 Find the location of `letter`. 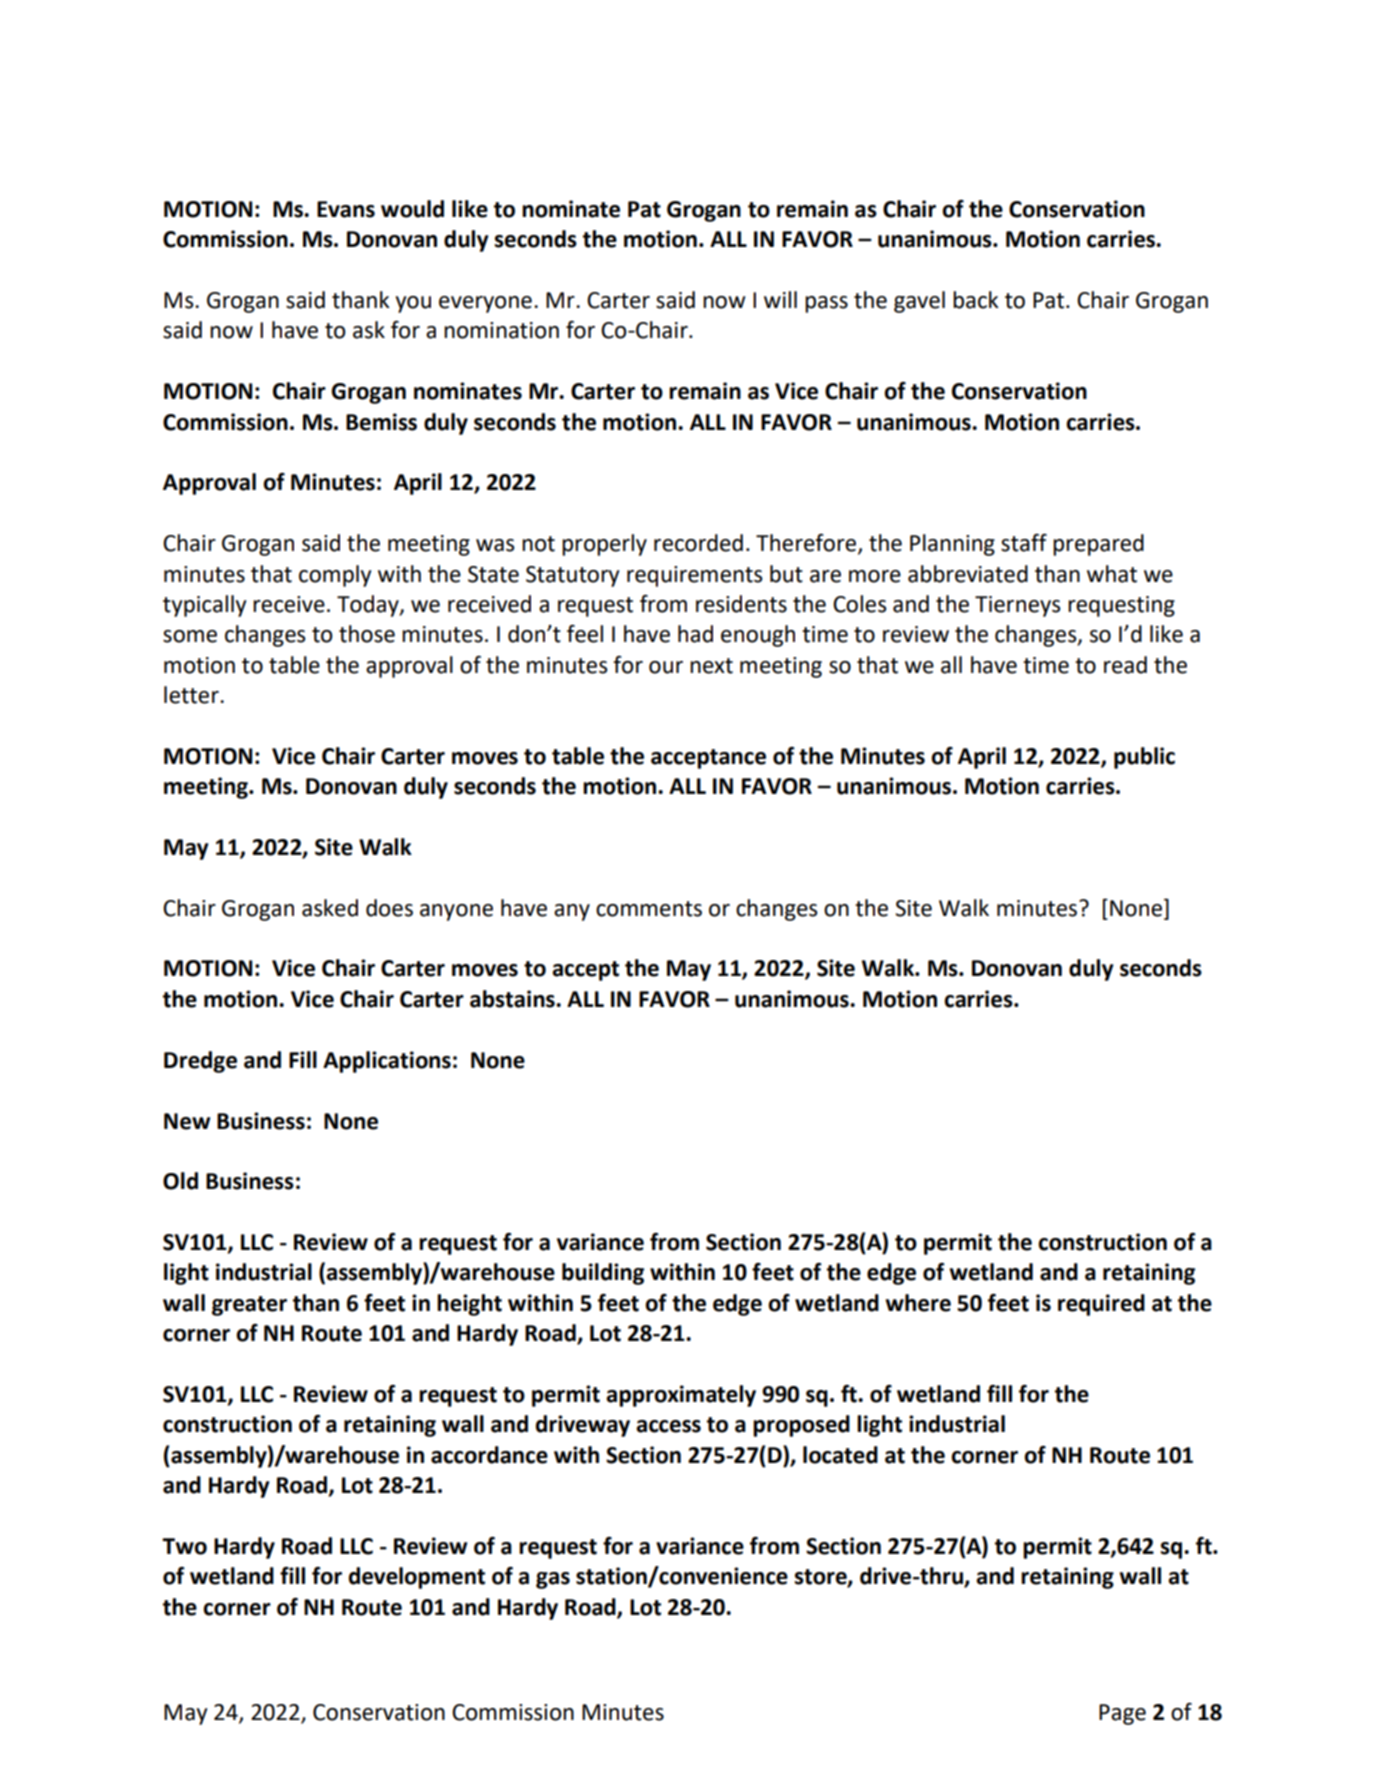

letter is located at coordinates (192, 695).
